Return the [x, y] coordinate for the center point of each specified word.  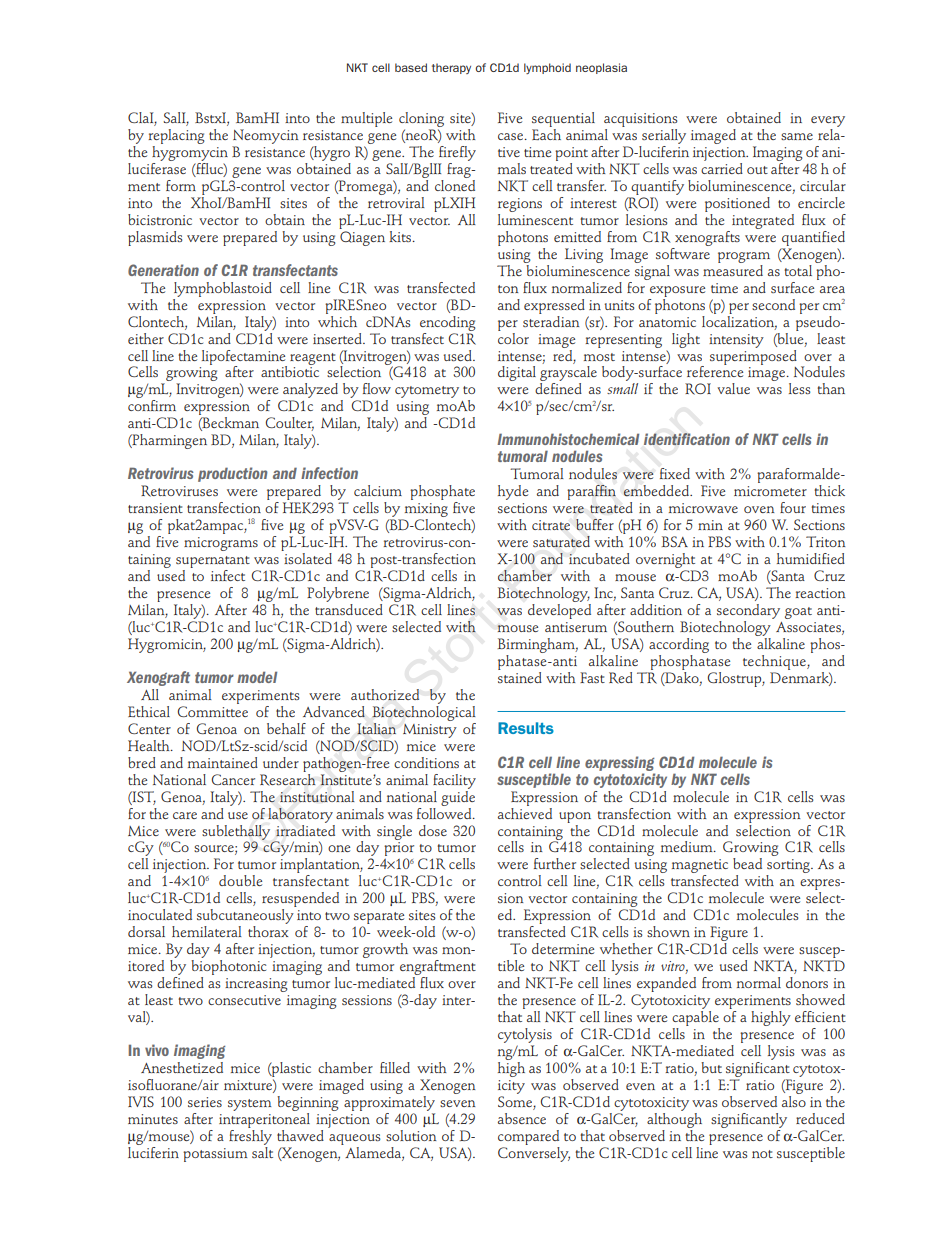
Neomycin [265, 136]
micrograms [221, 544]
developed [559, 610]
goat [798, 613]
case [512, 136]
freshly [250, 1136]
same [797, 136]
